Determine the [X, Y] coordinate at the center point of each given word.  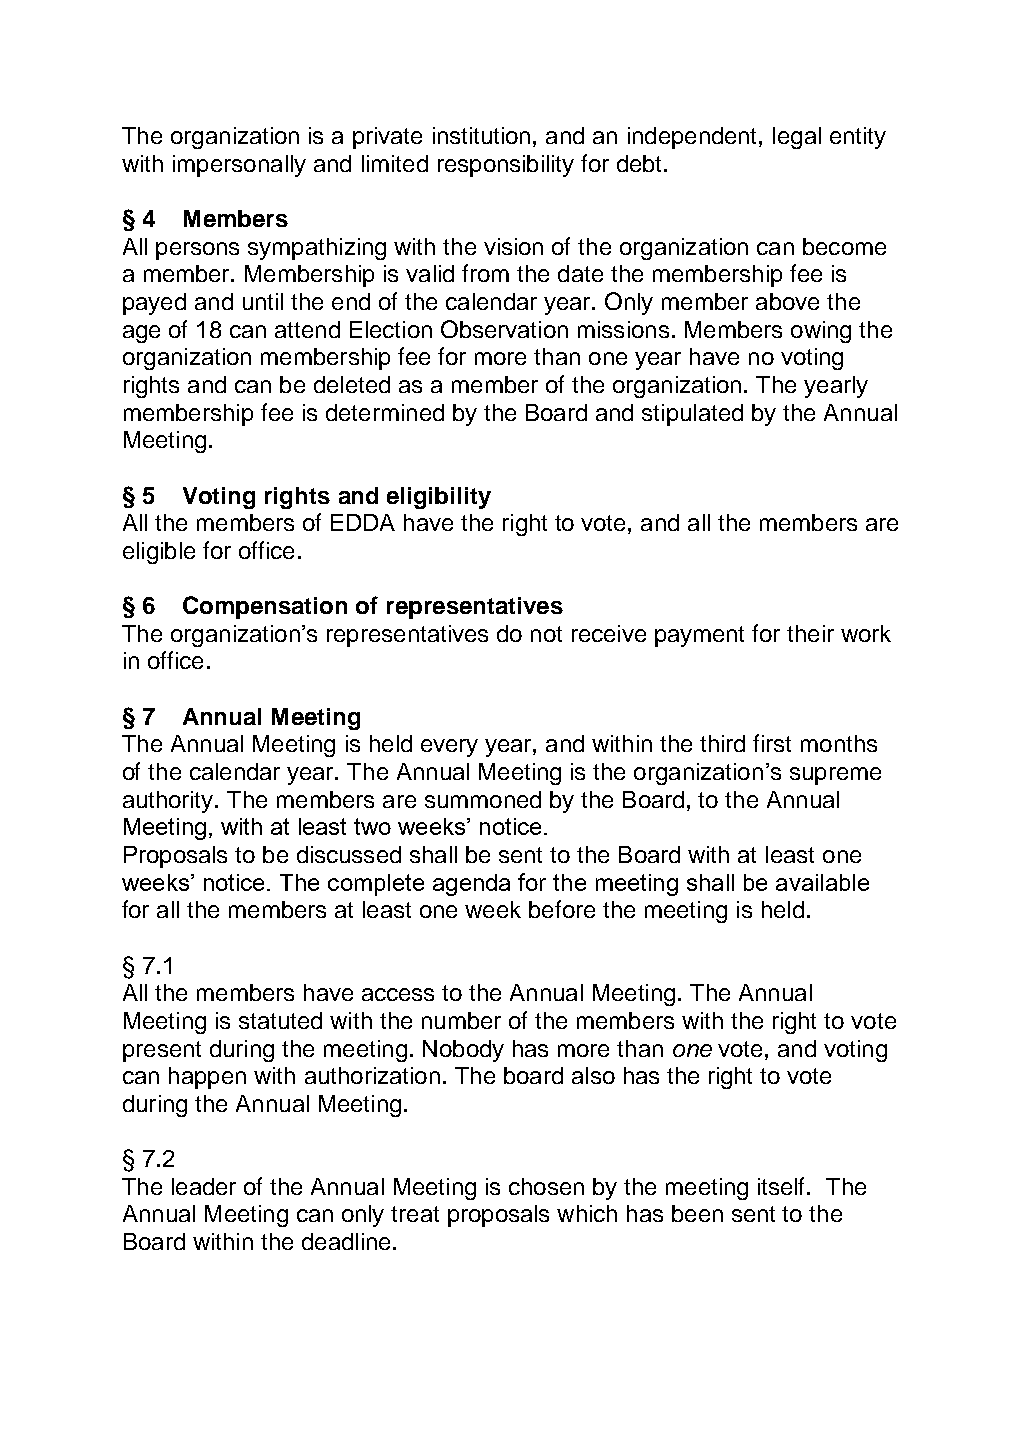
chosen [546, 1186]
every [449, 748]
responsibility [506, 166]
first [772, 743]
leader [204, 1186]
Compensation [265, 607]
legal [797, 138]
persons [197, 251]
